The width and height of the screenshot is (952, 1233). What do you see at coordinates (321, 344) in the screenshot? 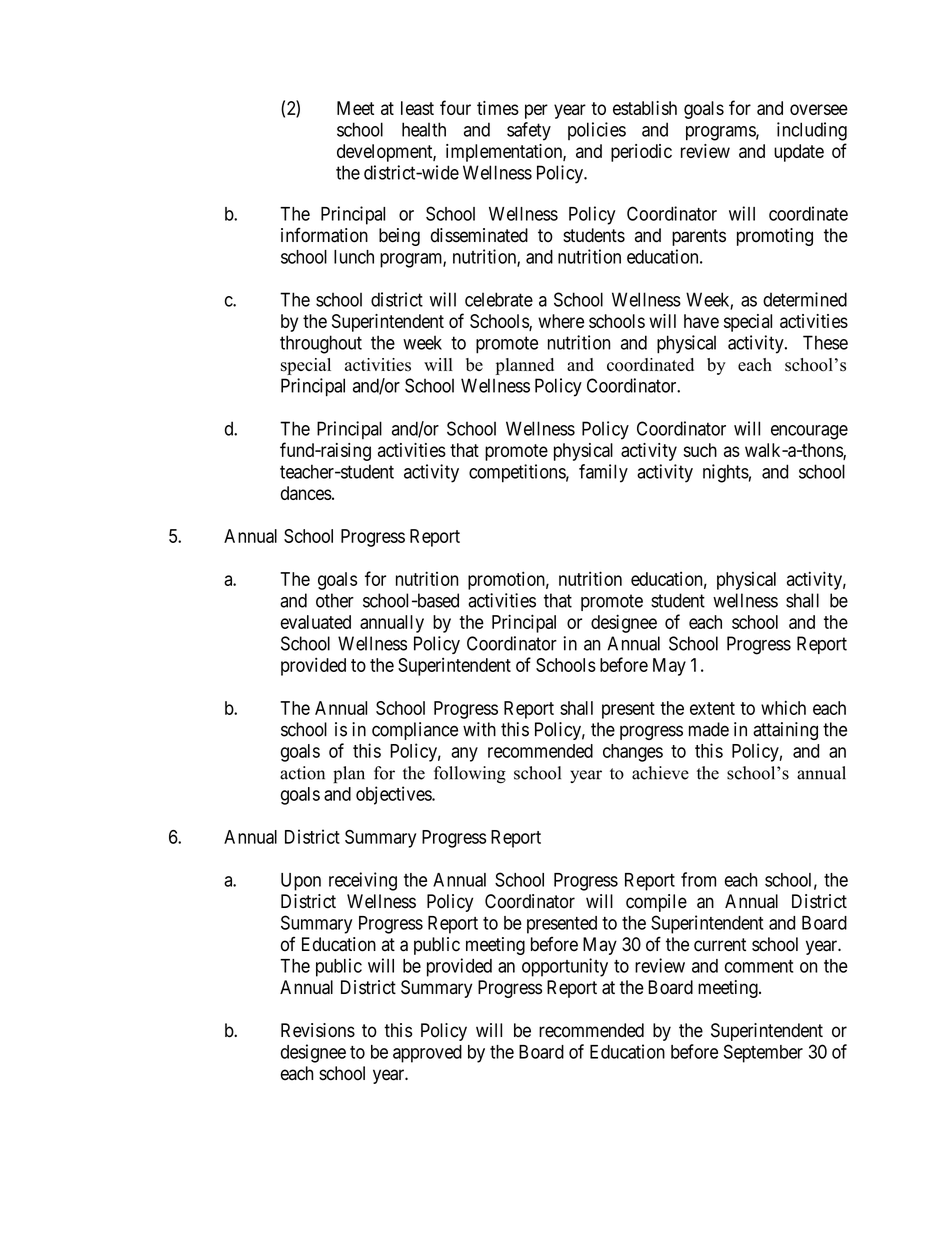
I see `throughout` at bounding box center [321, 344].
